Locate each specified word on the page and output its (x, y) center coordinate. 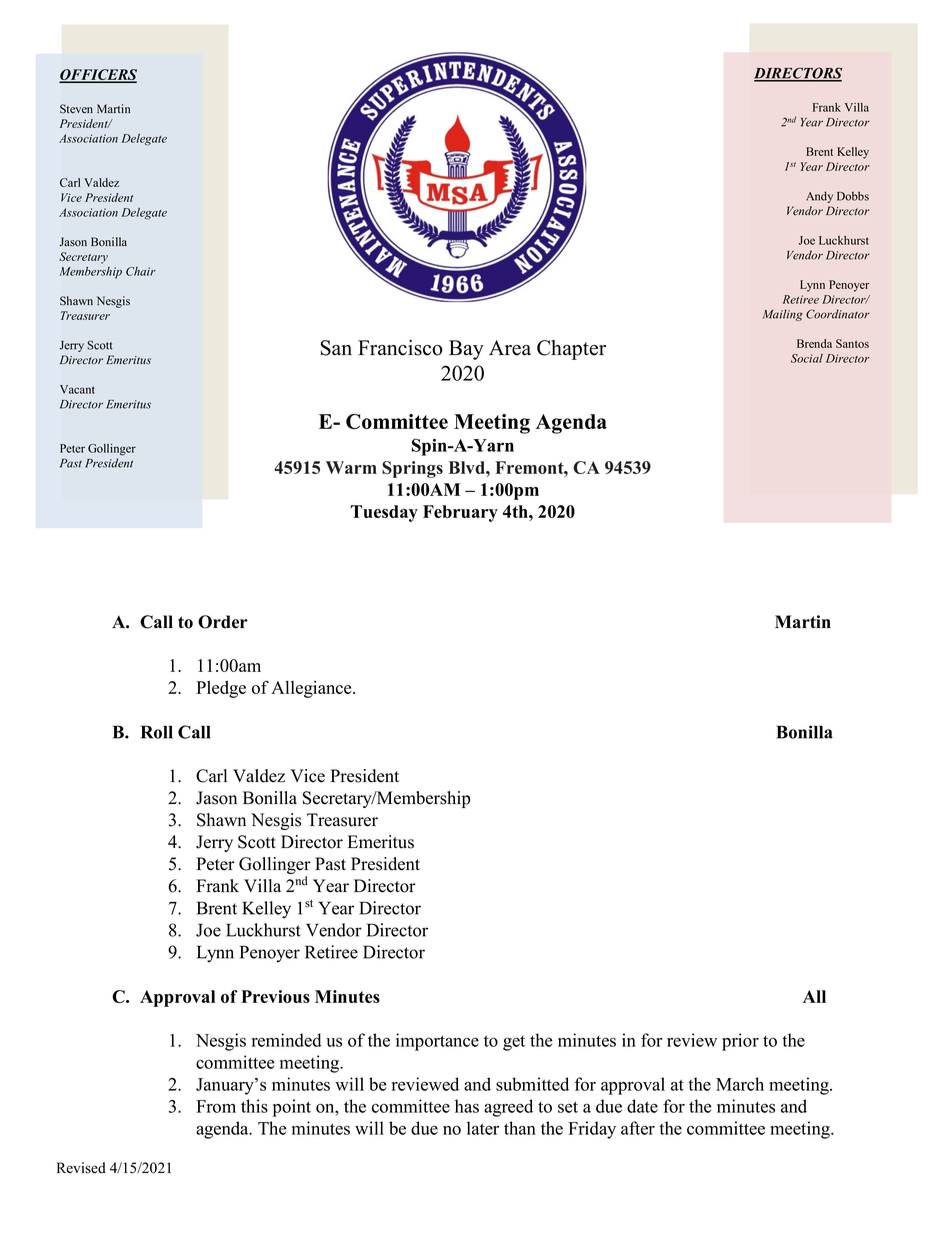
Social (807, 358)
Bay (466, 350)
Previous (275, 996)
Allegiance (312, 689)
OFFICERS (98, 75)
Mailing (783, 315)
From (216, 1106)
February (460, 513)
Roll (157, 732)
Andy (819, 197)
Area (510, 348)
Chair (141, 271)
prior (740, 1042)
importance (437, 1042)
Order (223, 622)
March (740, 1084)
